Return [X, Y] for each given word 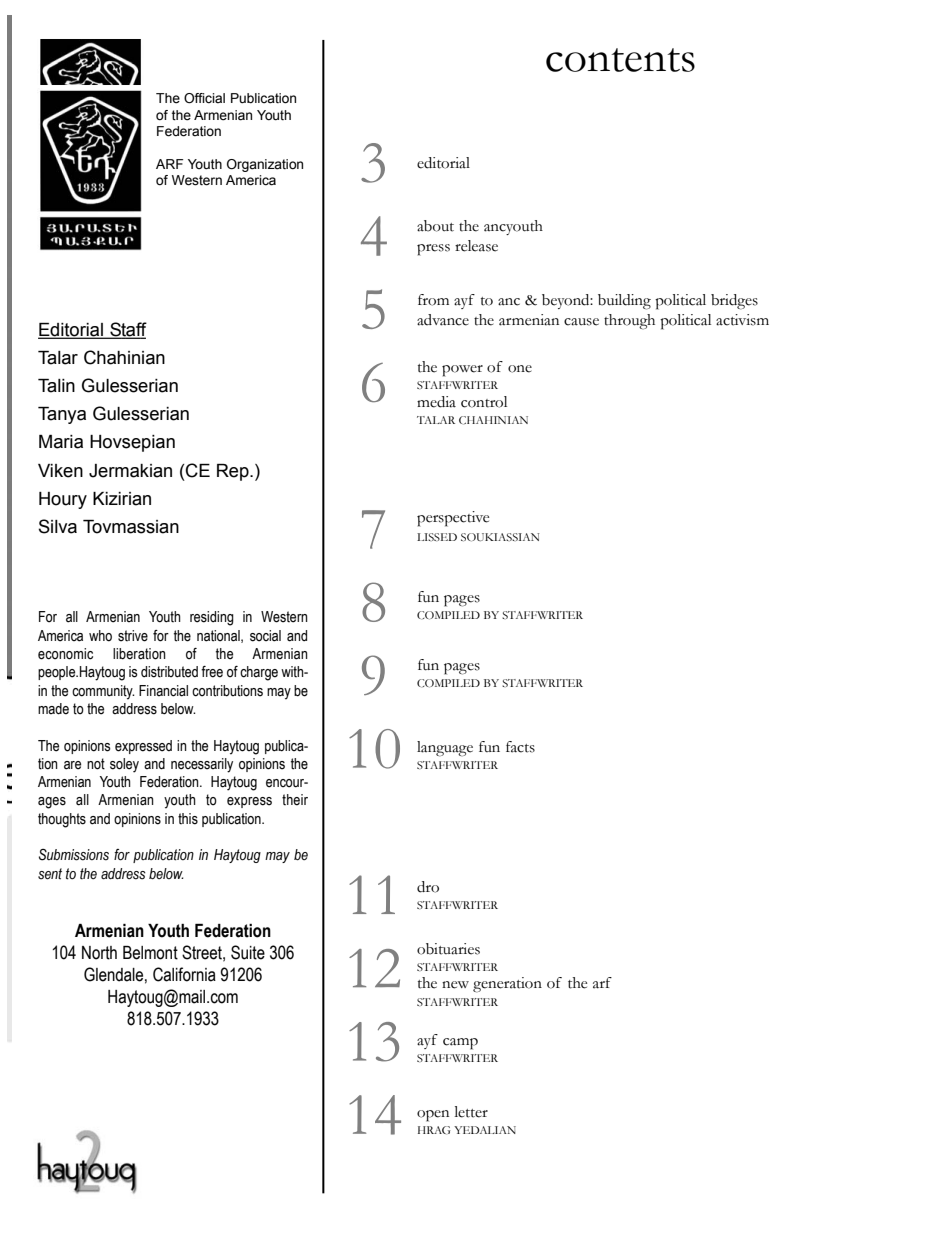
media [436, 402]
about [435, 226]
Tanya [62, 415]
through [629, 322]
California [184, 974]
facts [520, 747]
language [445, 749]
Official [204, 98]
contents [620, 60]
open [433, 1116]
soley [124, 765]
